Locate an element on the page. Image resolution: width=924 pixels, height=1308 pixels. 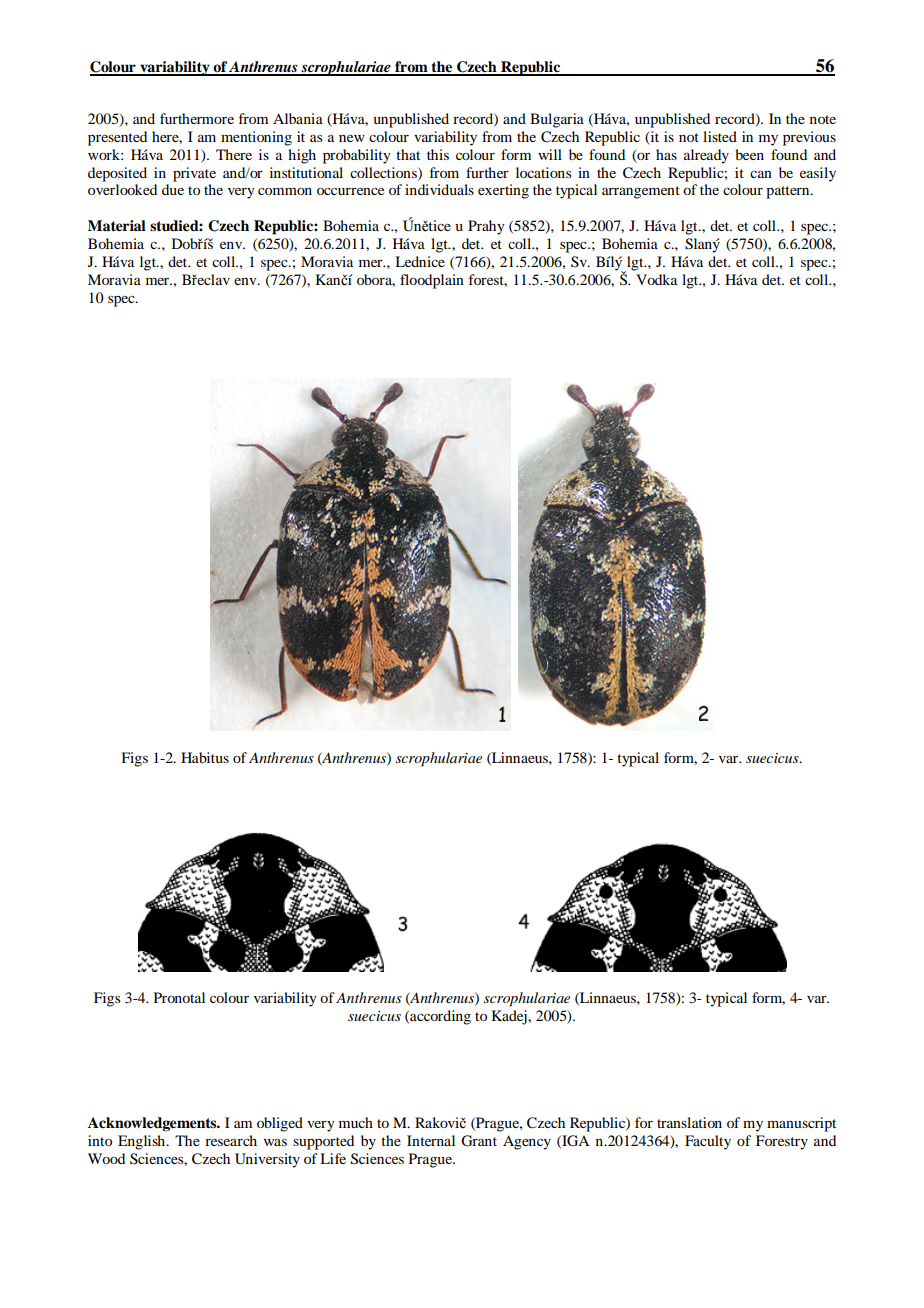
been is located at coordinates (749, 154).
